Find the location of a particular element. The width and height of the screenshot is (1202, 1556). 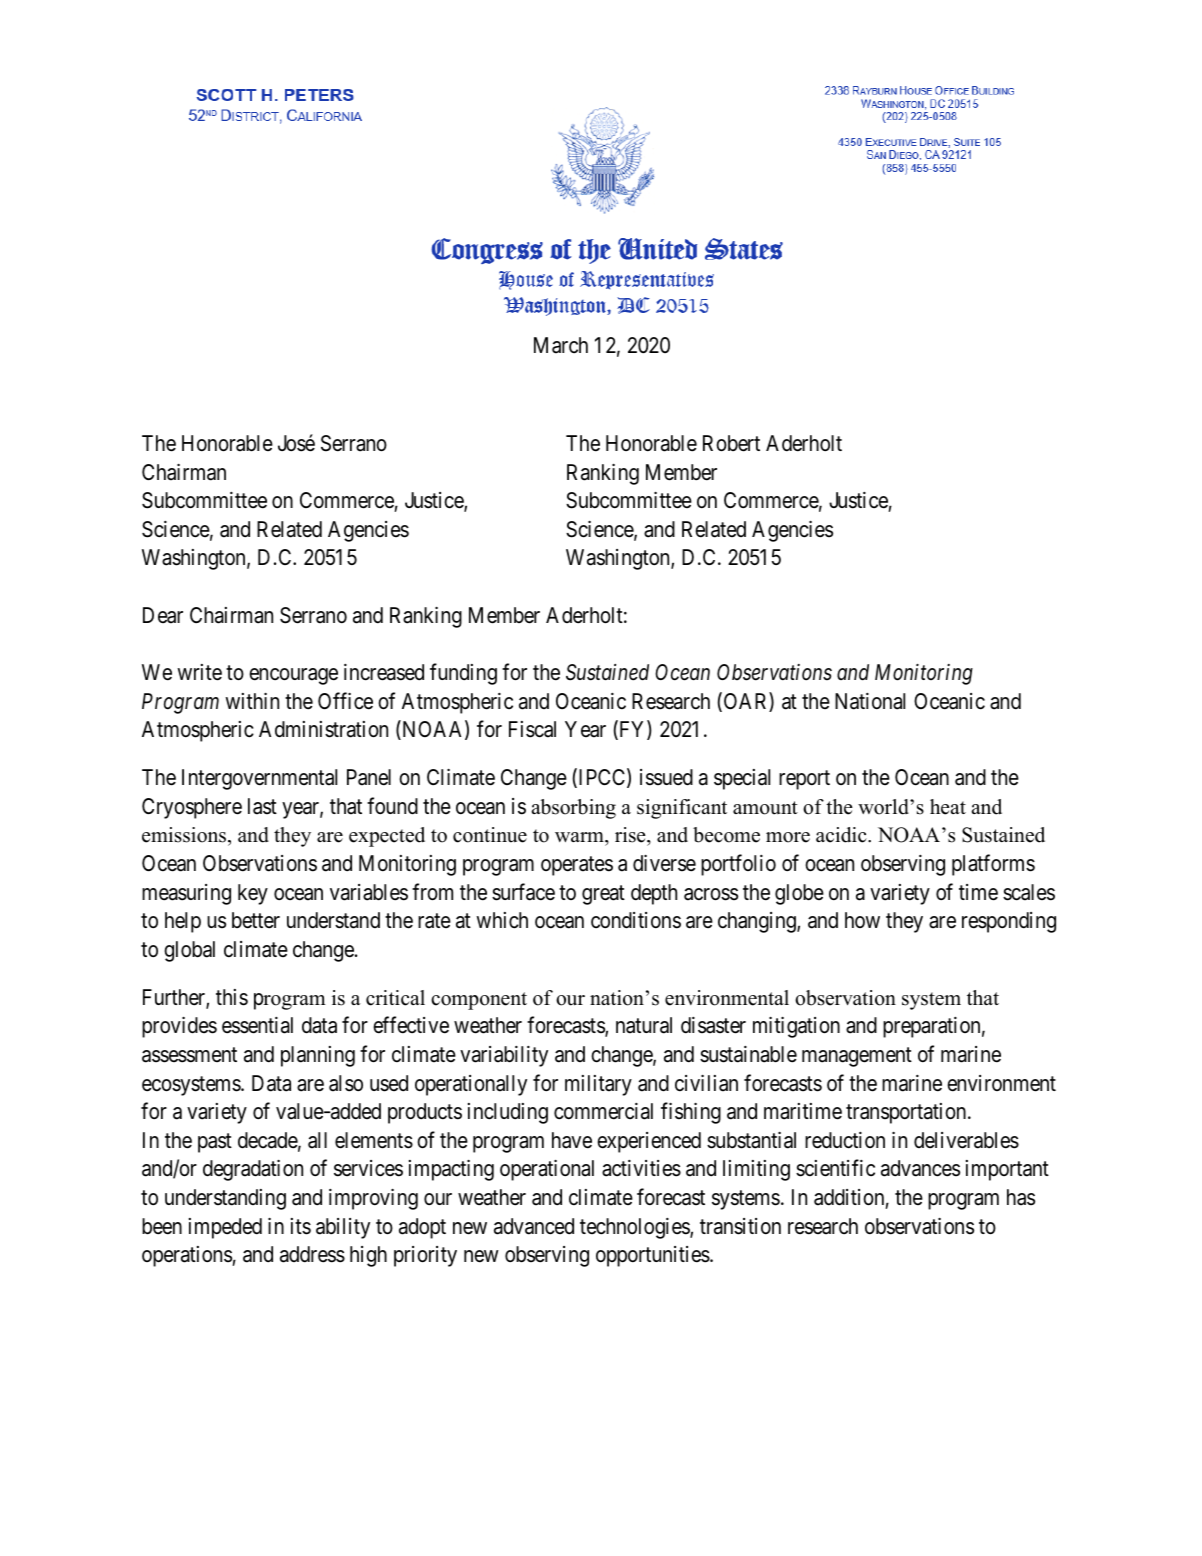

management is located at coordinates (857, 1057).
